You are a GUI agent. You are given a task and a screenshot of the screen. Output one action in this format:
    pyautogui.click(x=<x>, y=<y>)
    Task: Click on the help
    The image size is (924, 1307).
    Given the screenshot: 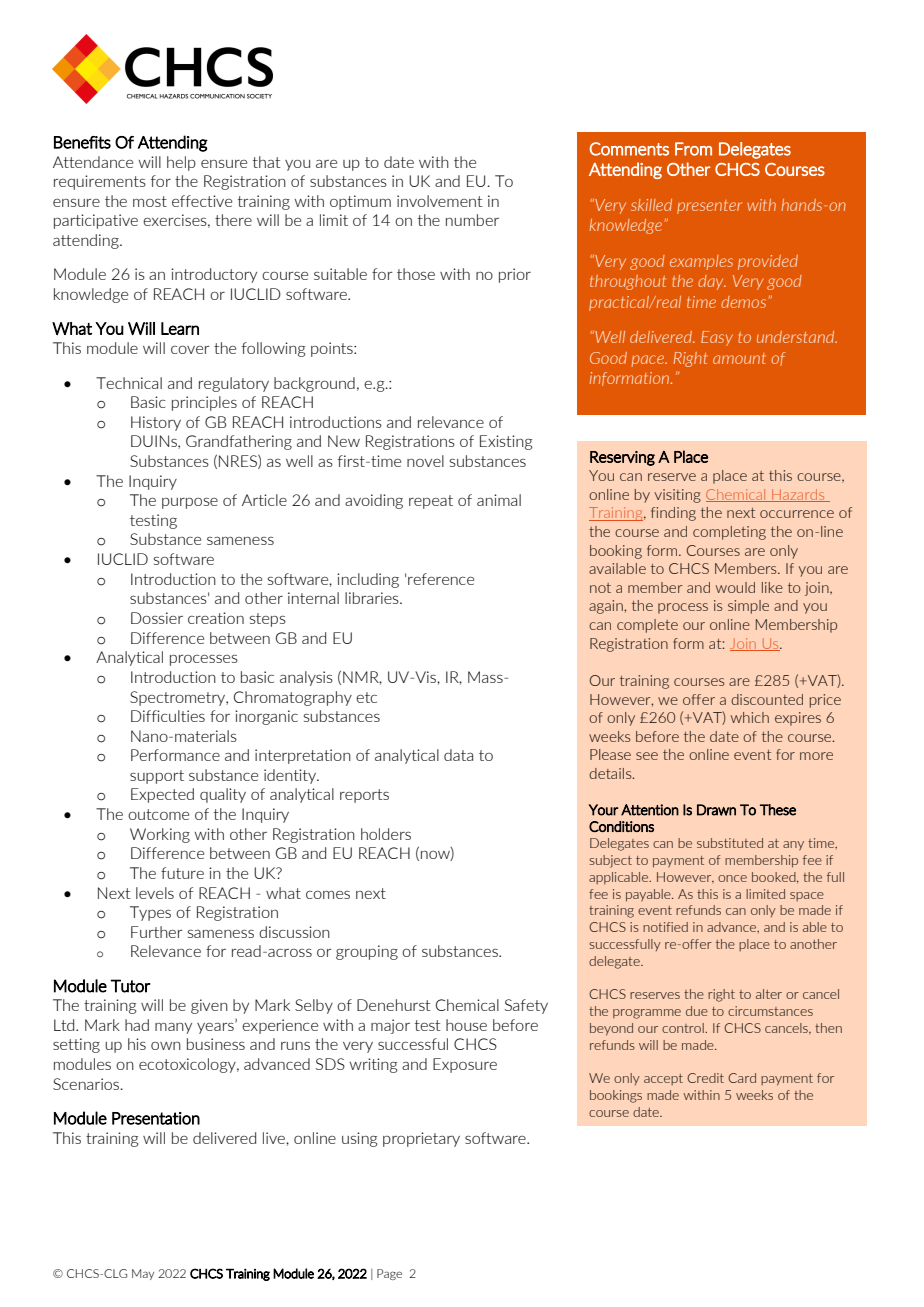 What is the action you would take?
    pyautogui.click(x=181, y=163)
